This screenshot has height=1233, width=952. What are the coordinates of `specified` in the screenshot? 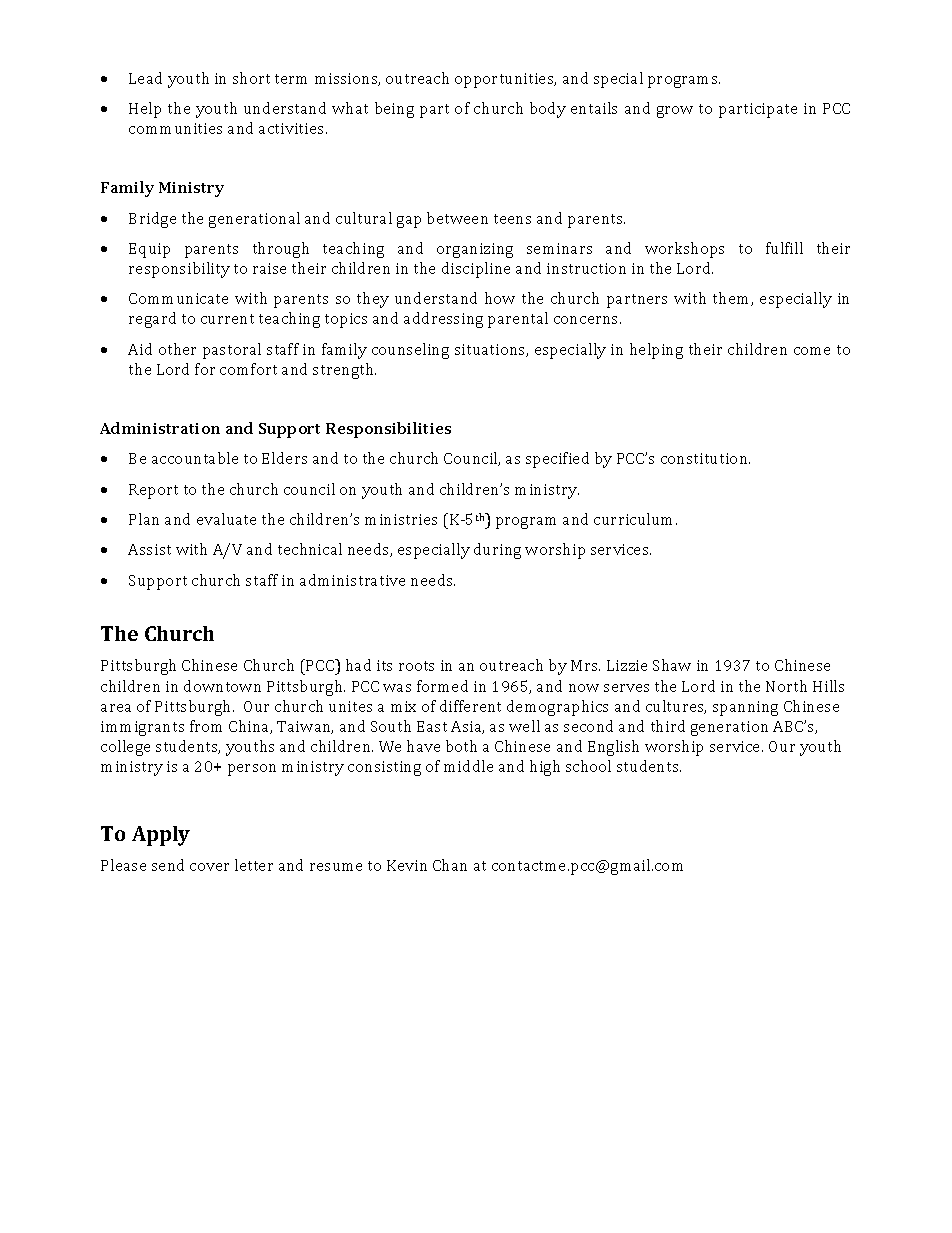 It's located at (557, 460).
